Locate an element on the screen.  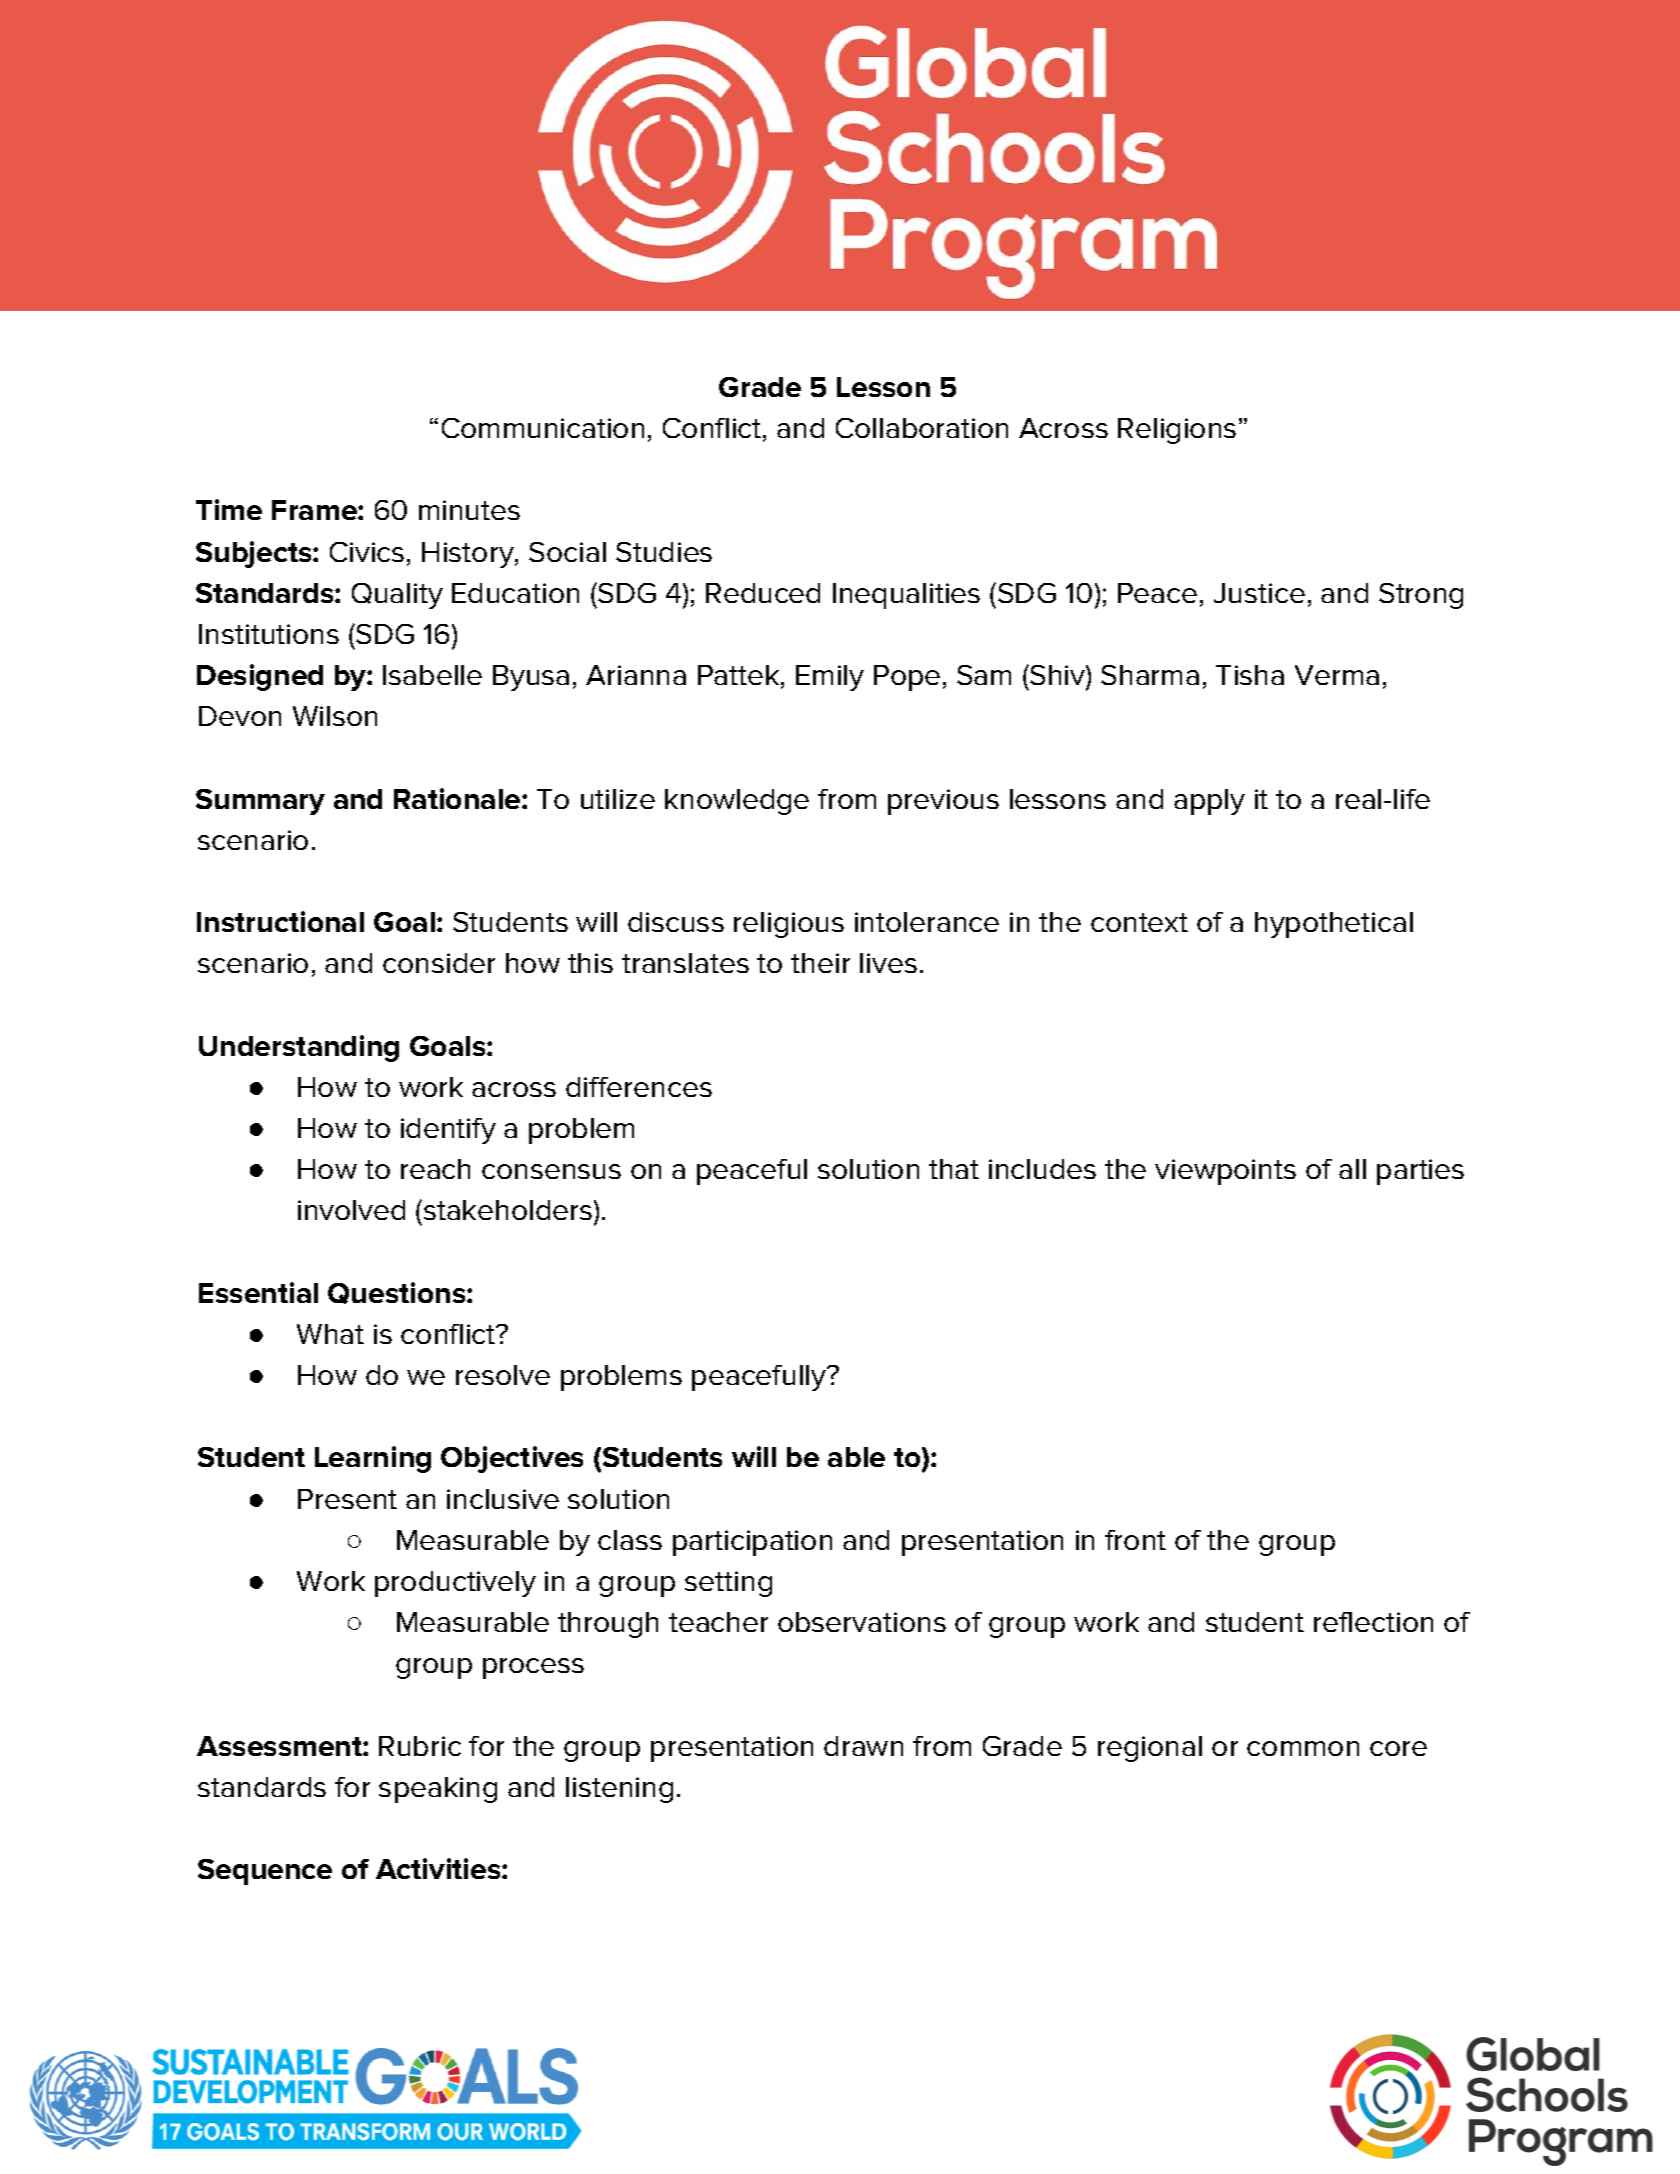
common is located at coordinates (1303, 1748).
